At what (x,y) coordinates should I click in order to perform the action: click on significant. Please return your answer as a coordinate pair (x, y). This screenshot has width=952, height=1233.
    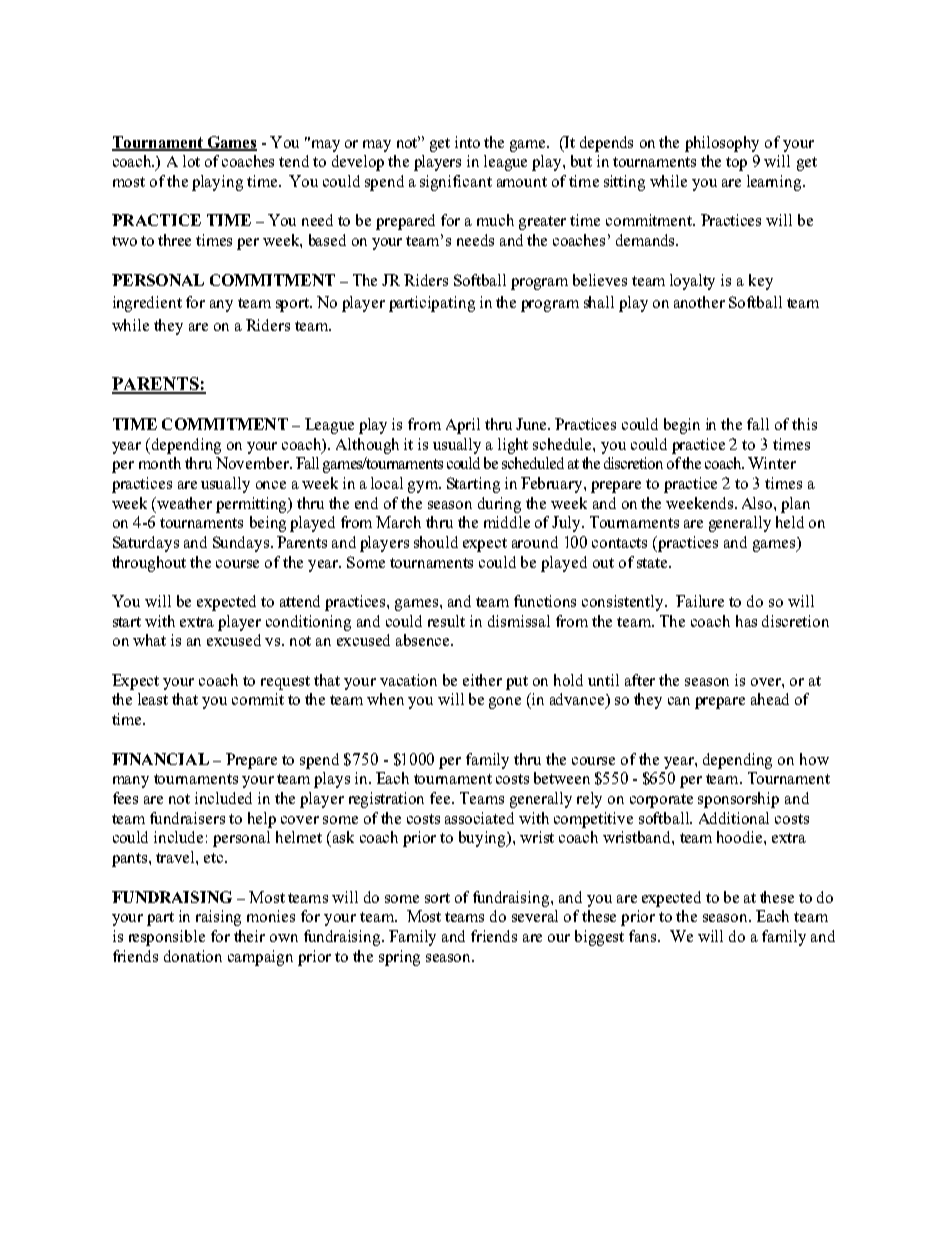
    Looking at the image, I should click on (456, 183).
